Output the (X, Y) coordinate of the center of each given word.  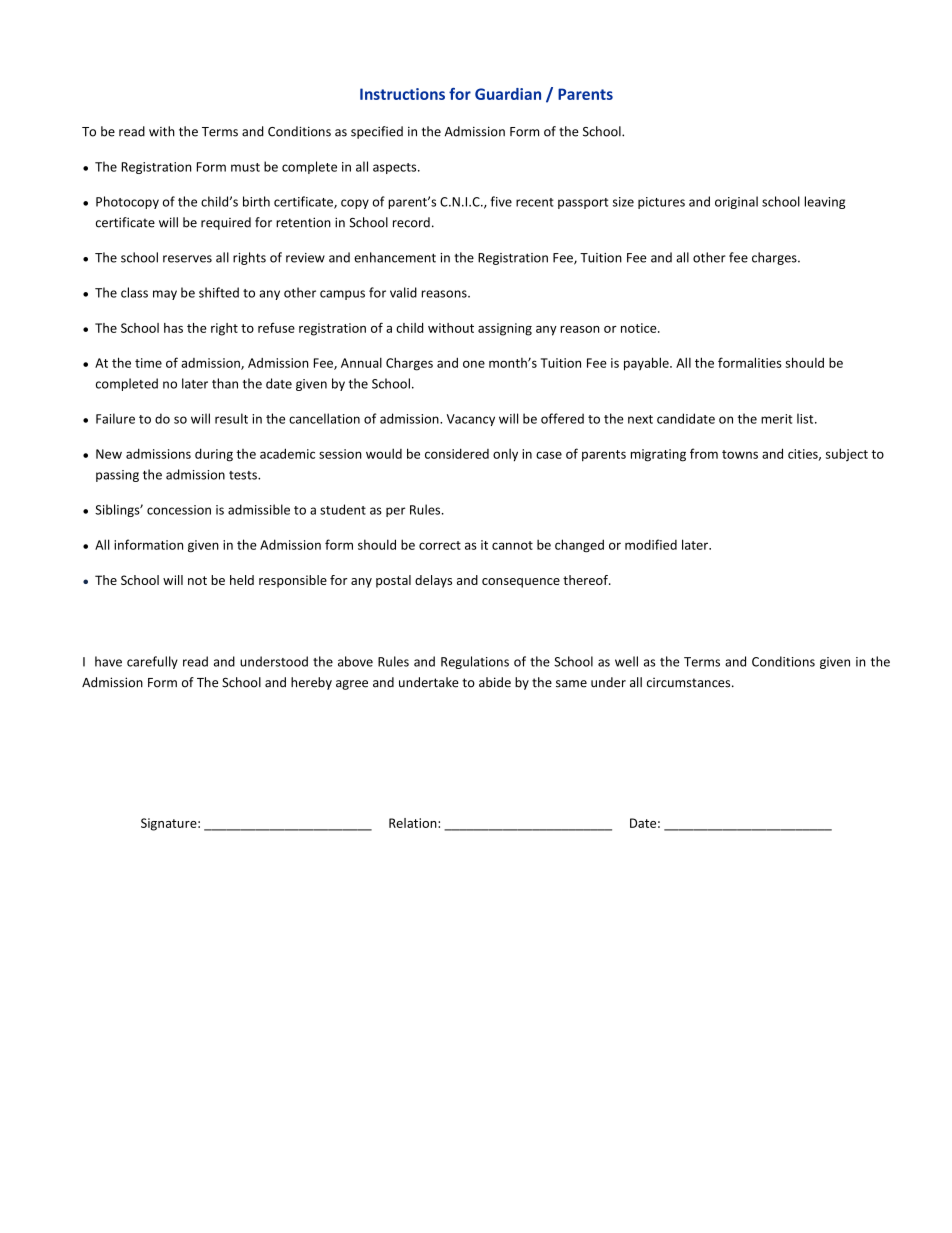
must (245, 167)
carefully (152, 662)
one (474, 364)
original (736, 202)
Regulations (475, 662)
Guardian (508, 94)
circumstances (690, 682)
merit (777, 419)
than (225, 383)
